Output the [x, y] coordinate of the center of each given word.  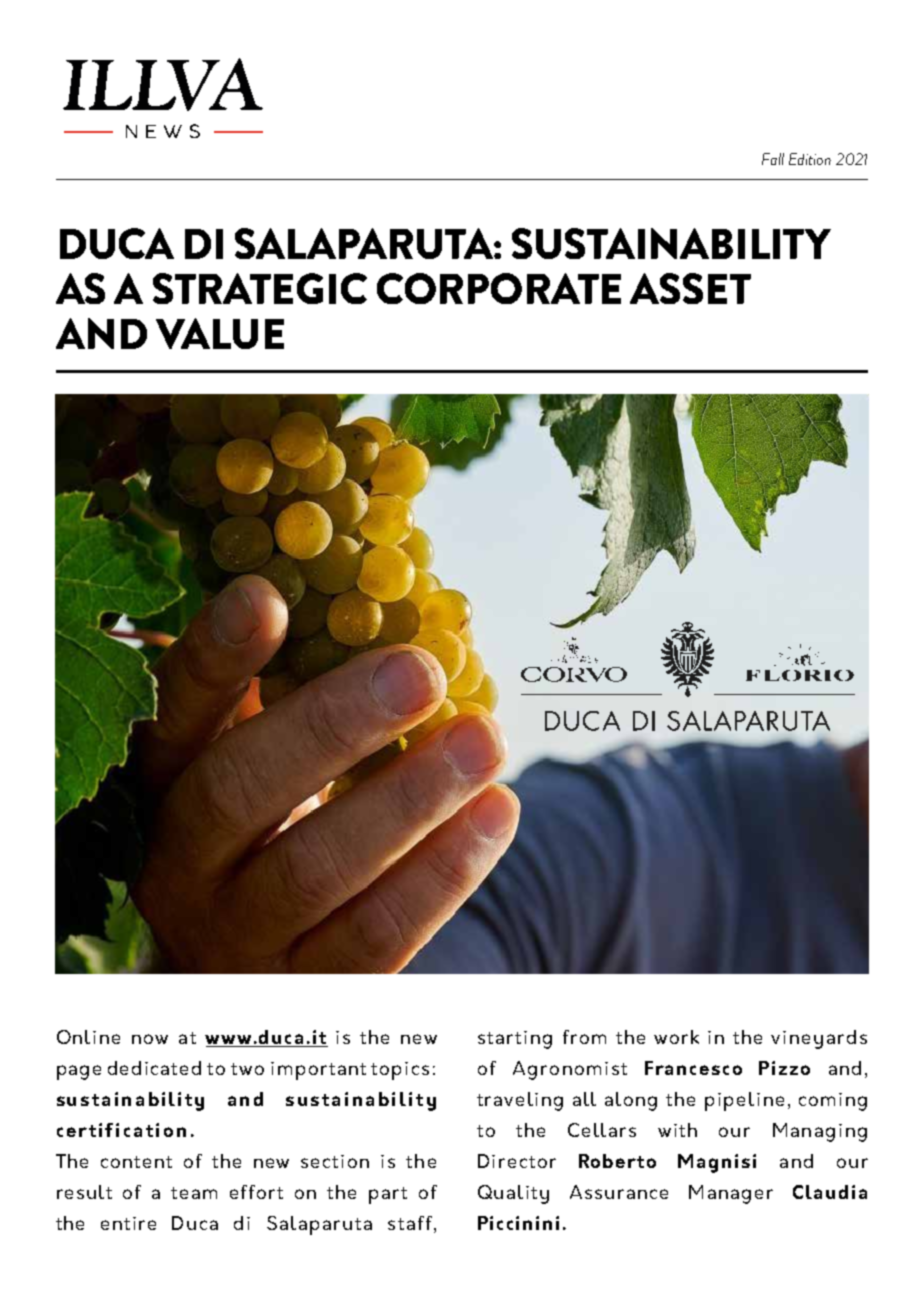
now [150, 1039]
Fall [773, 159]
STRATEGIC [260, 288]
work [676, 1037]
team [194, 1193]
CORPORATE [499, 288]
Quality [513, 1194]
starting [515, 1040]
